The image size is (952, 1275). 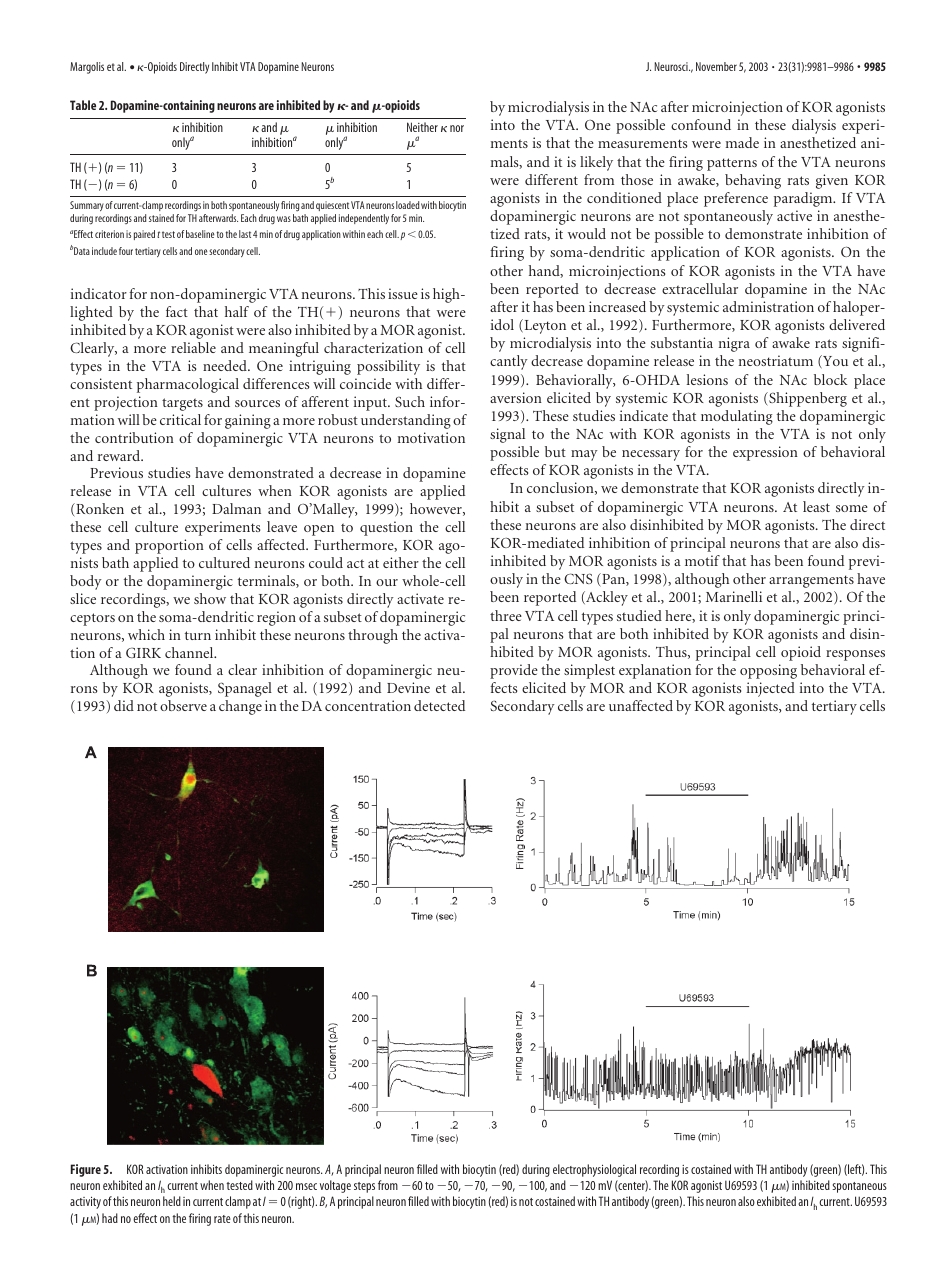 What do you see at coordinates (594, 1170) in the screenshot?
I see `electrophysiological` at bounding box center [594, 1170].
